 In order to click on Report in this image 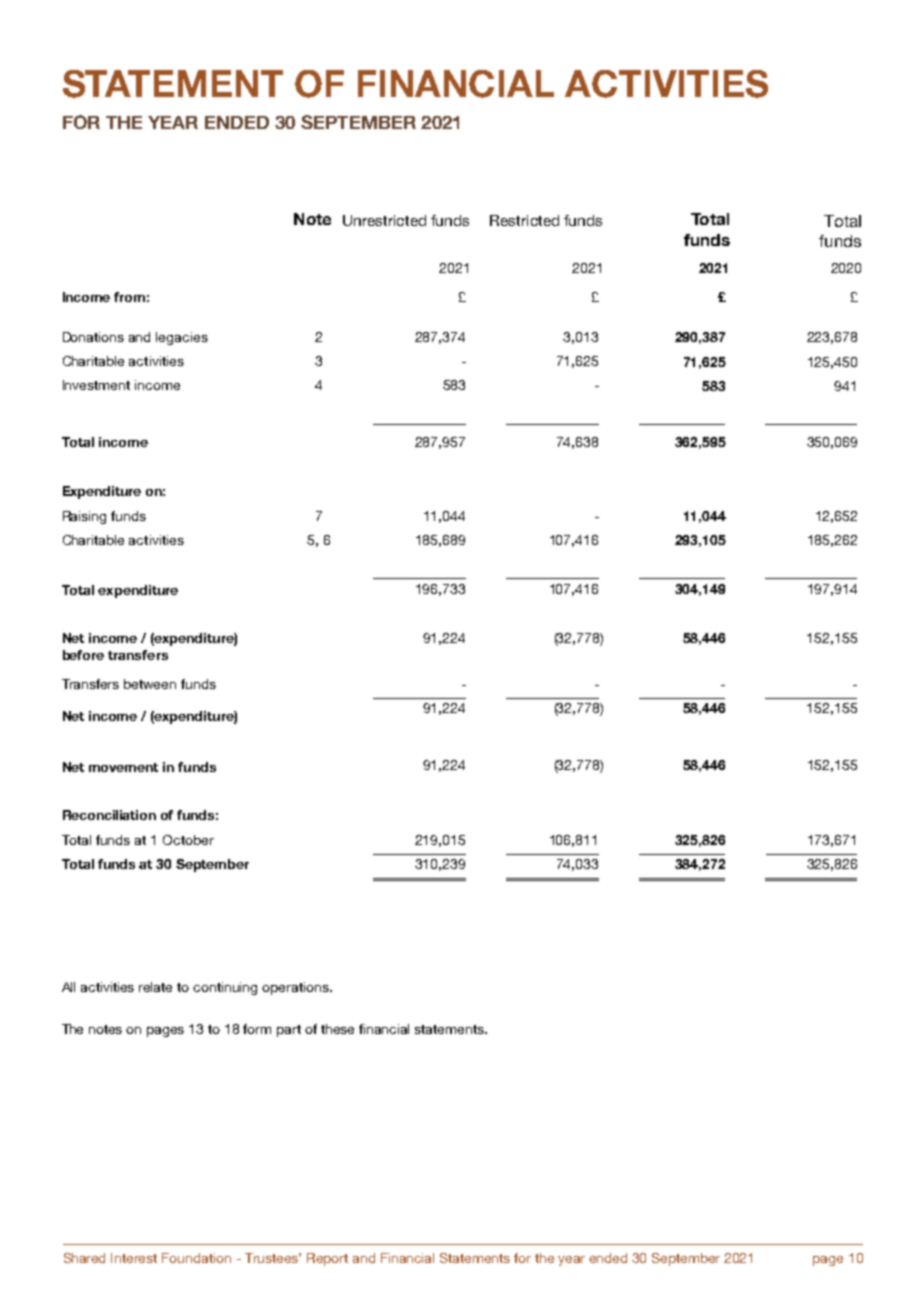, I will do `click(327, 1259)`.
